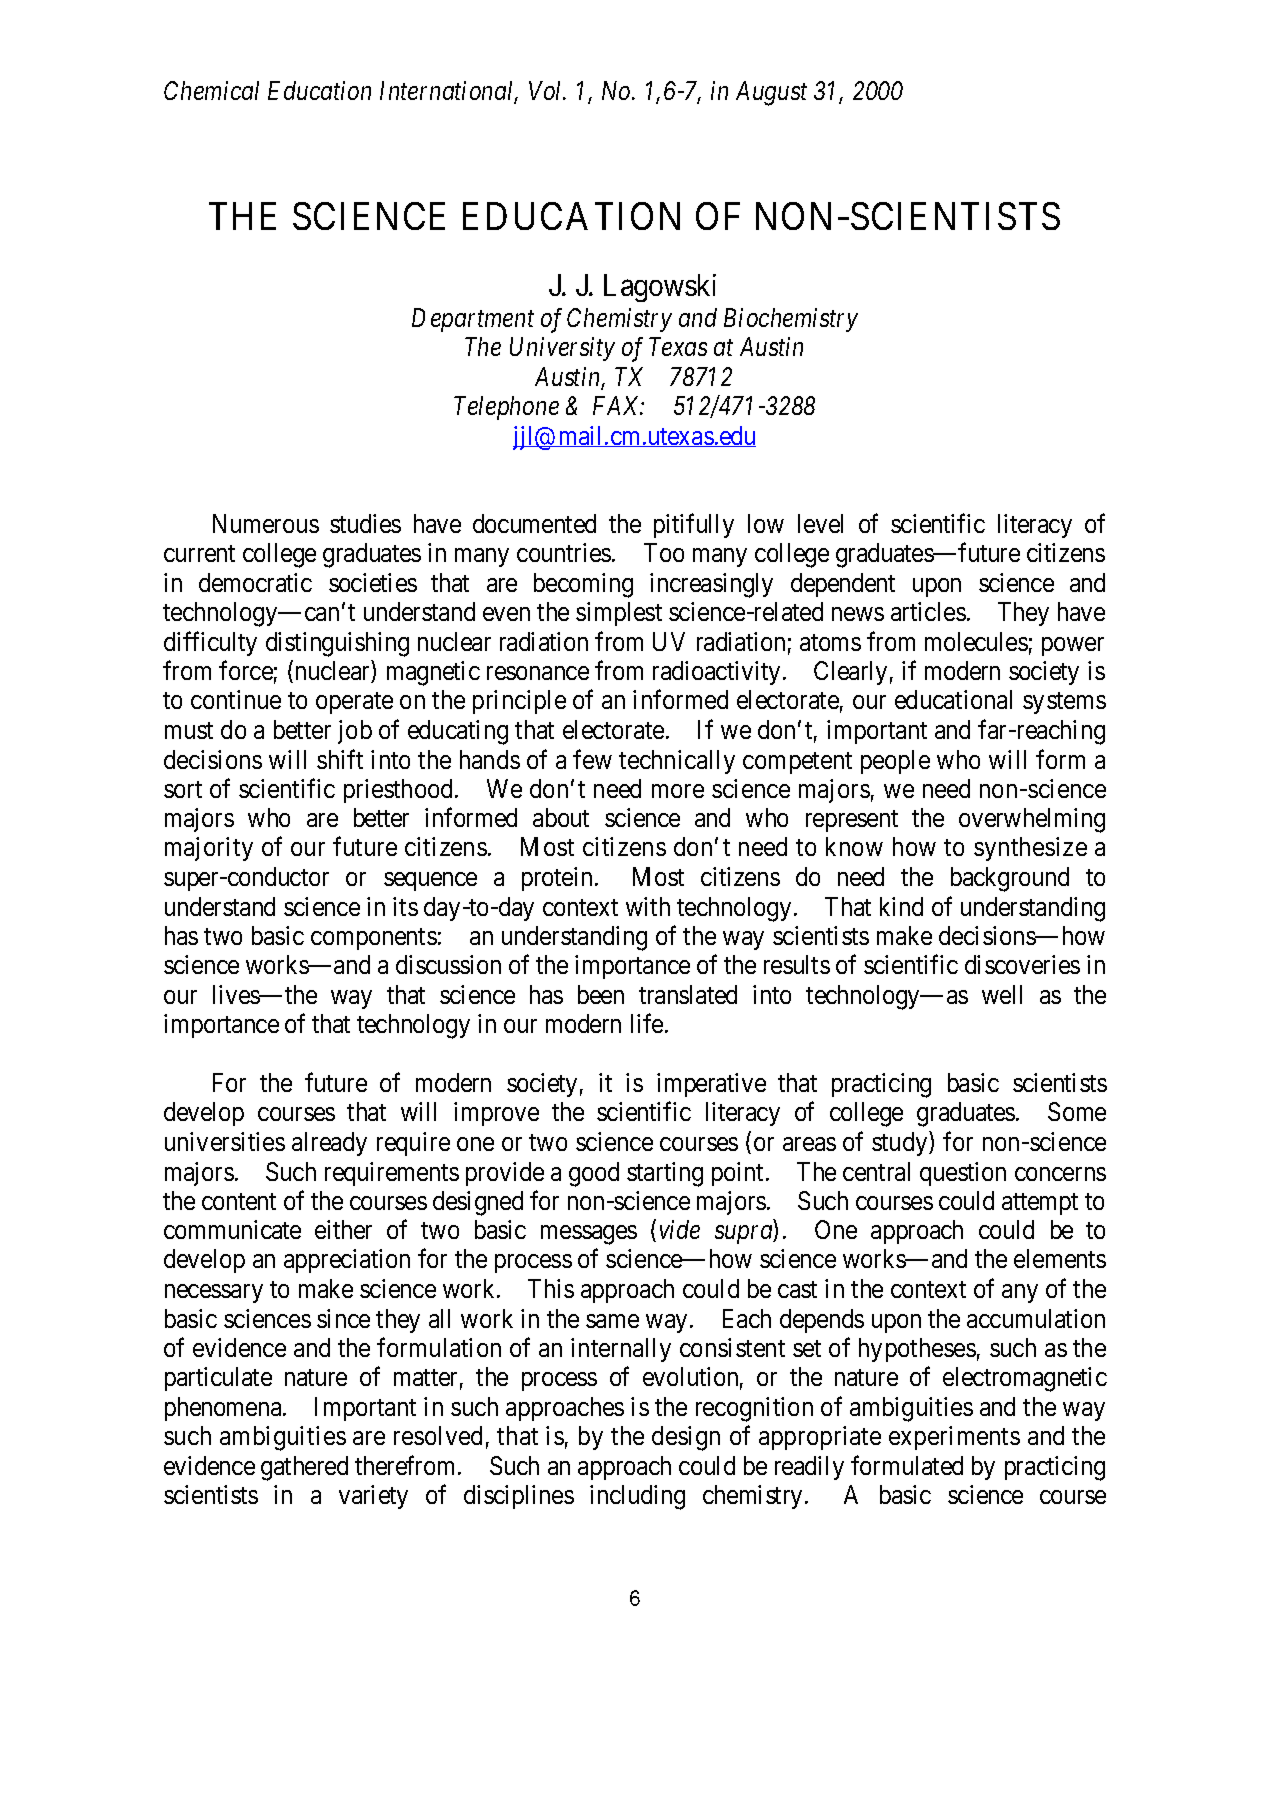 Image resolution: width=1269 pixels, height=1795 pixels. Describe the element at coordinates (1002, 994) in the screenshot. I see `well` at that location.
